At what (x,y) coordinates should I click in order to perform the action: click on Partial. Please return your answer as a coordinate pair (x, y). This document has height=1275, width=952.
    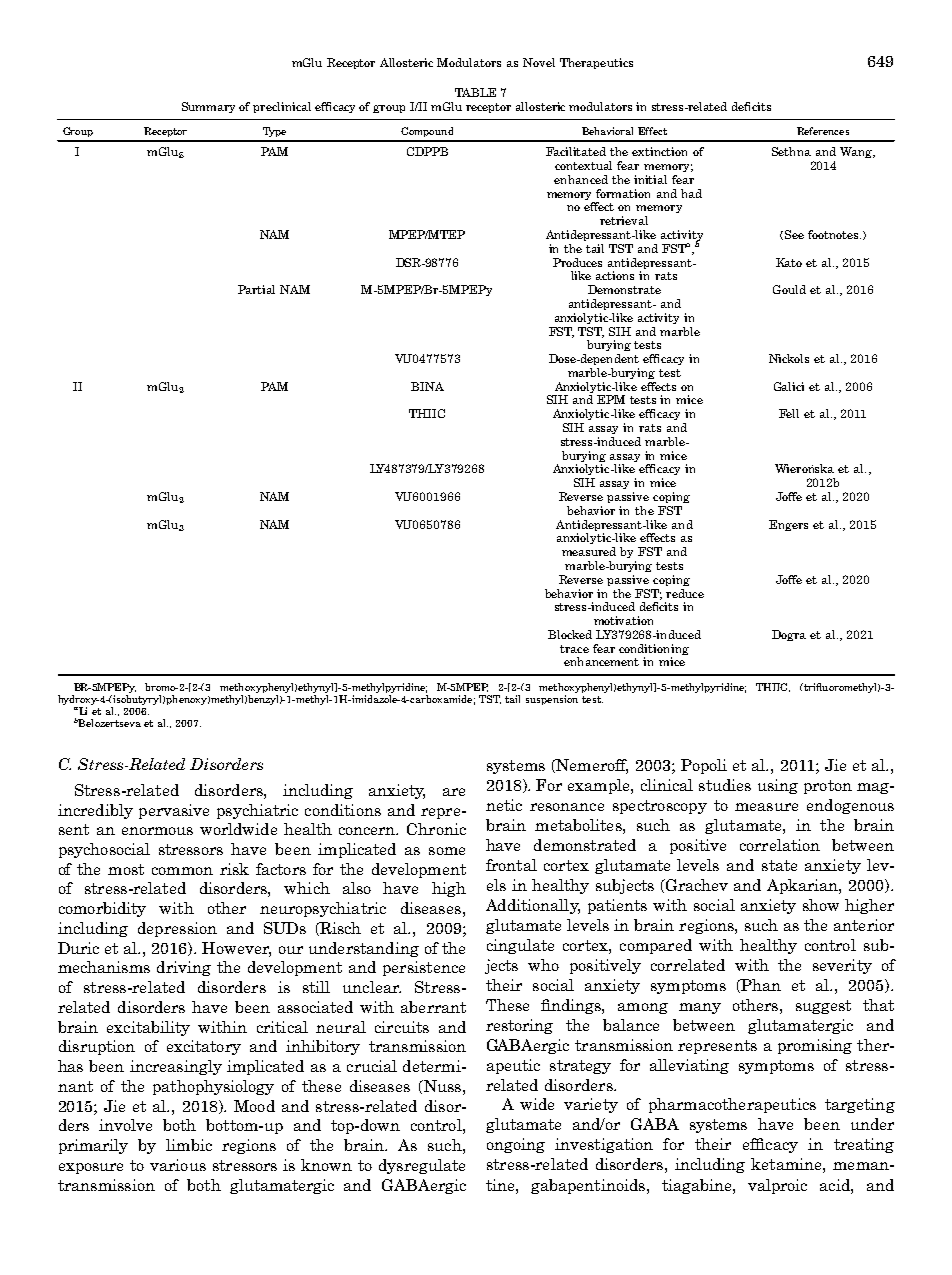
    Looking at the image, I should click on (256, 289).
